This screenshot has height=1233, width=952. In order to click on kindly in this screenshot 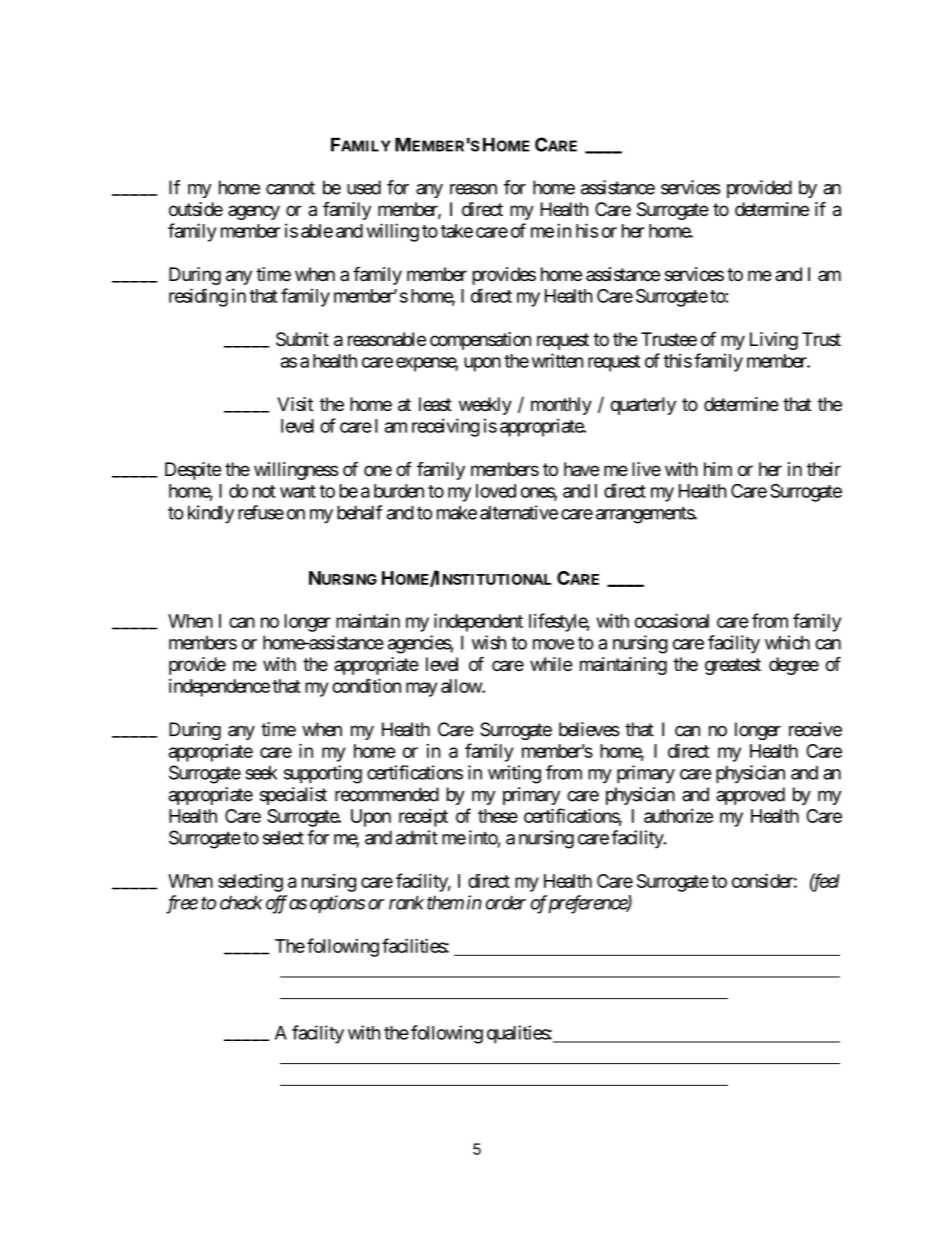, I will do `click(211, 514)`.
